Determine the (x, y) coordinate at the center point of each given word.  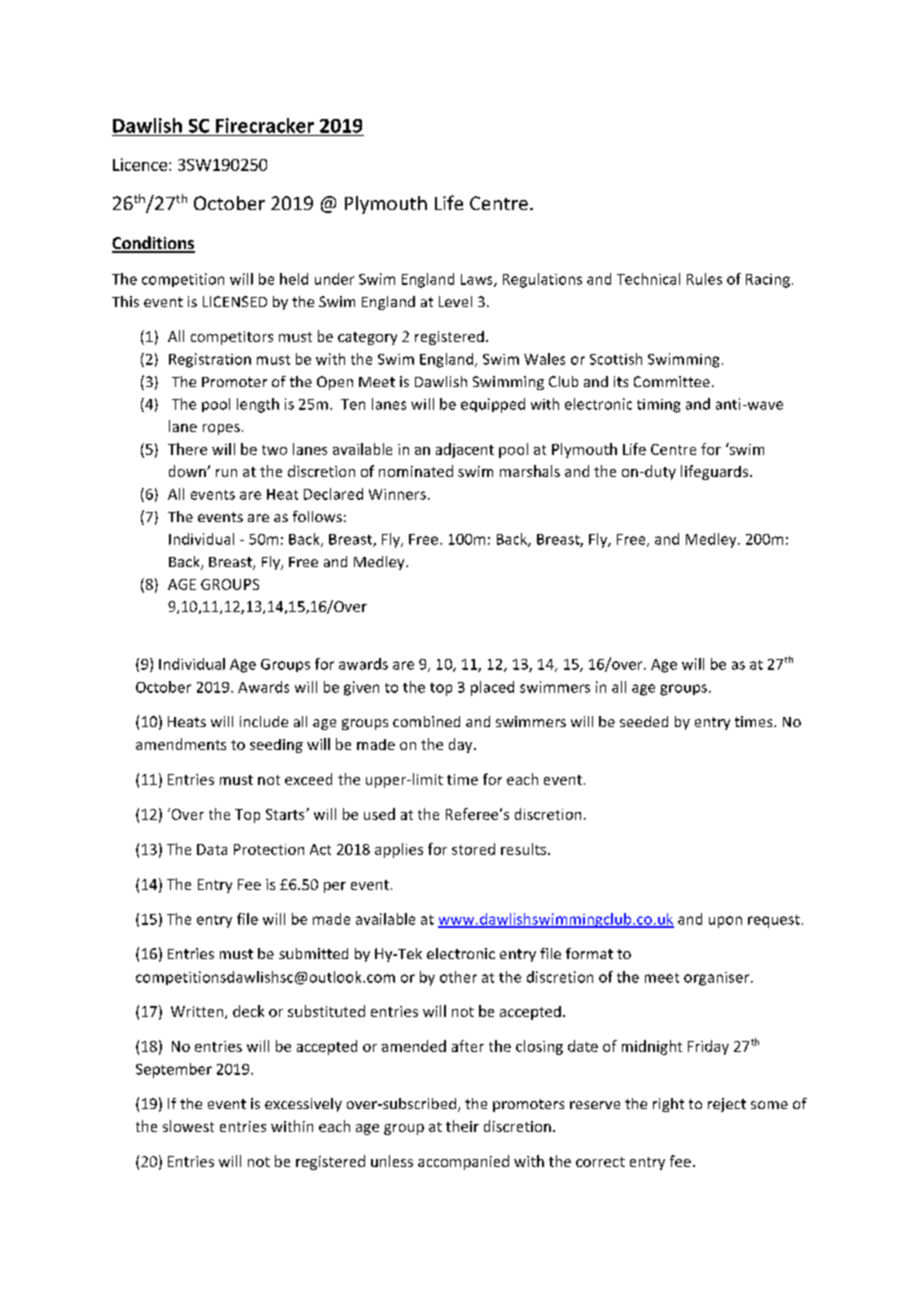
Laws (478, 280)
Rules (704, 279)
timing (658, 406)
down (188, 471)
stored (473, 849)
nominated (416, 471)
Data (212, 849)
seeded (644, 721)
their (462, 1126)
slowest (188, 1126)
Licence (140, 164)
